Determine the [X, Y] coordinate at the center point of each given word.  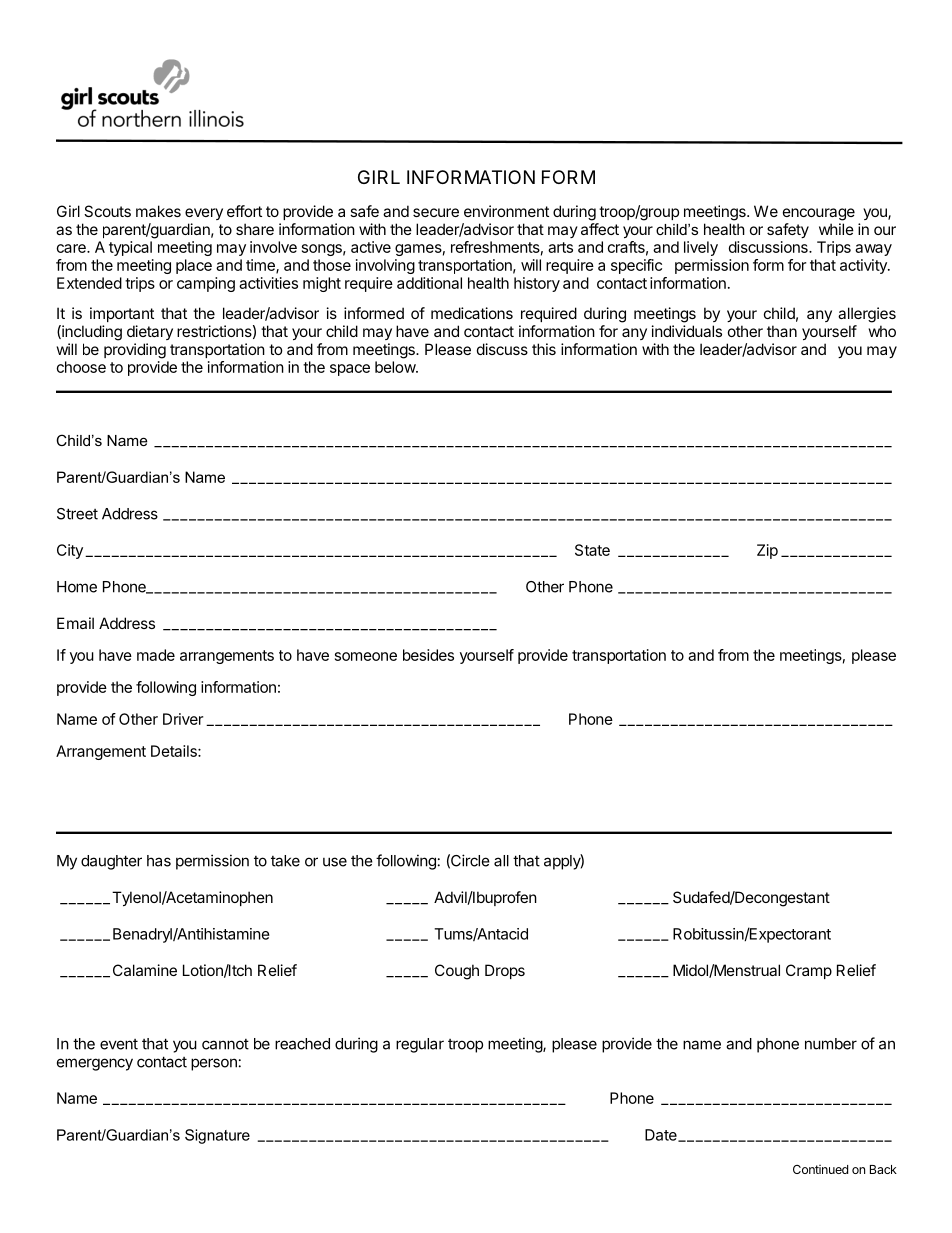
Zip [767, 551]
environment [506, 211]
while [836, 229]
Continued [820, 1169]
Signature [217, 1136]
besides [428, 655]
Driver [183, 719]
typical [130, 248]
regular [420, 1045]
